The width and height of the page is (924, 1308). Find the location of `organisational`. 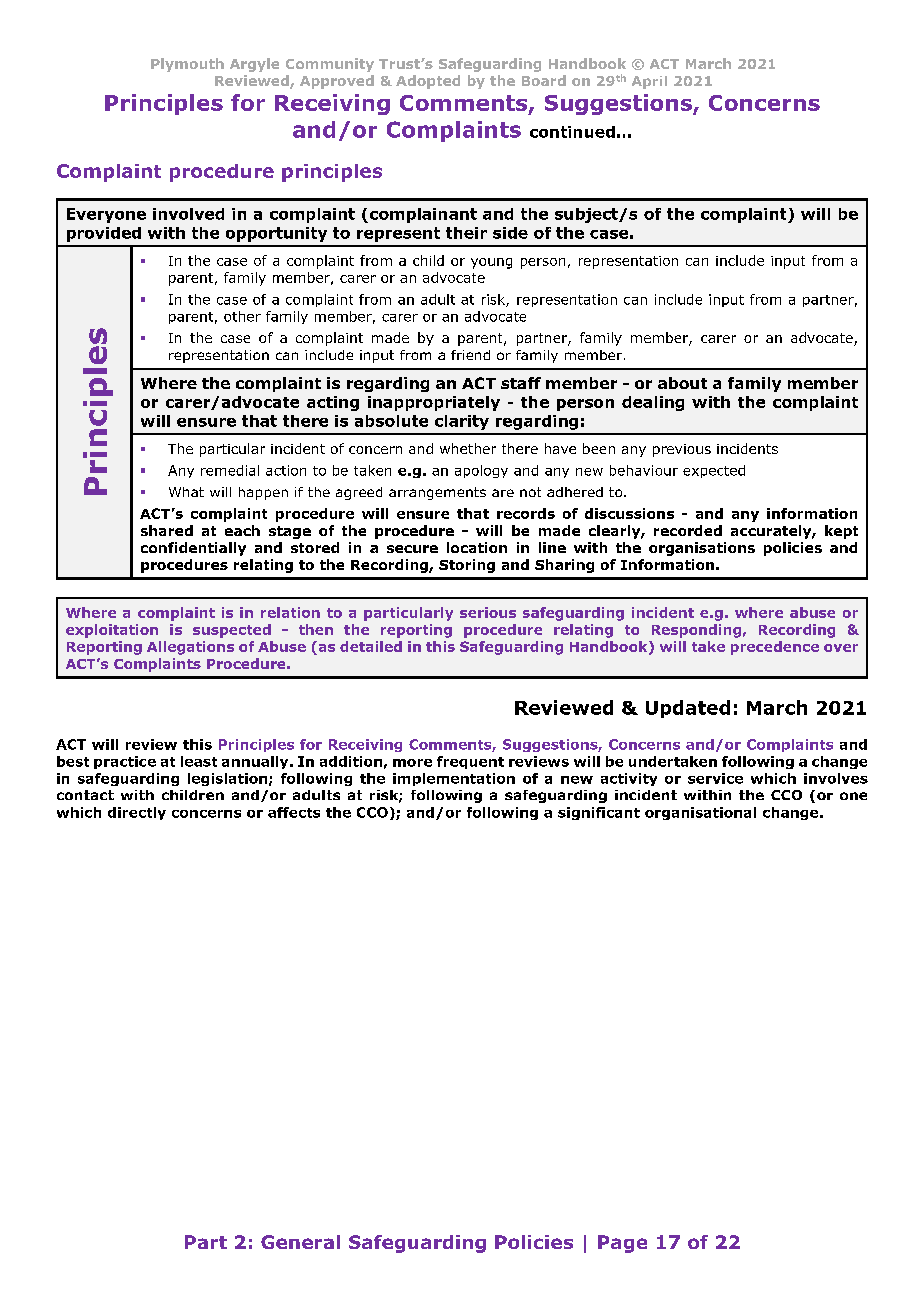

organisational is located at coordinates (700, 813).
